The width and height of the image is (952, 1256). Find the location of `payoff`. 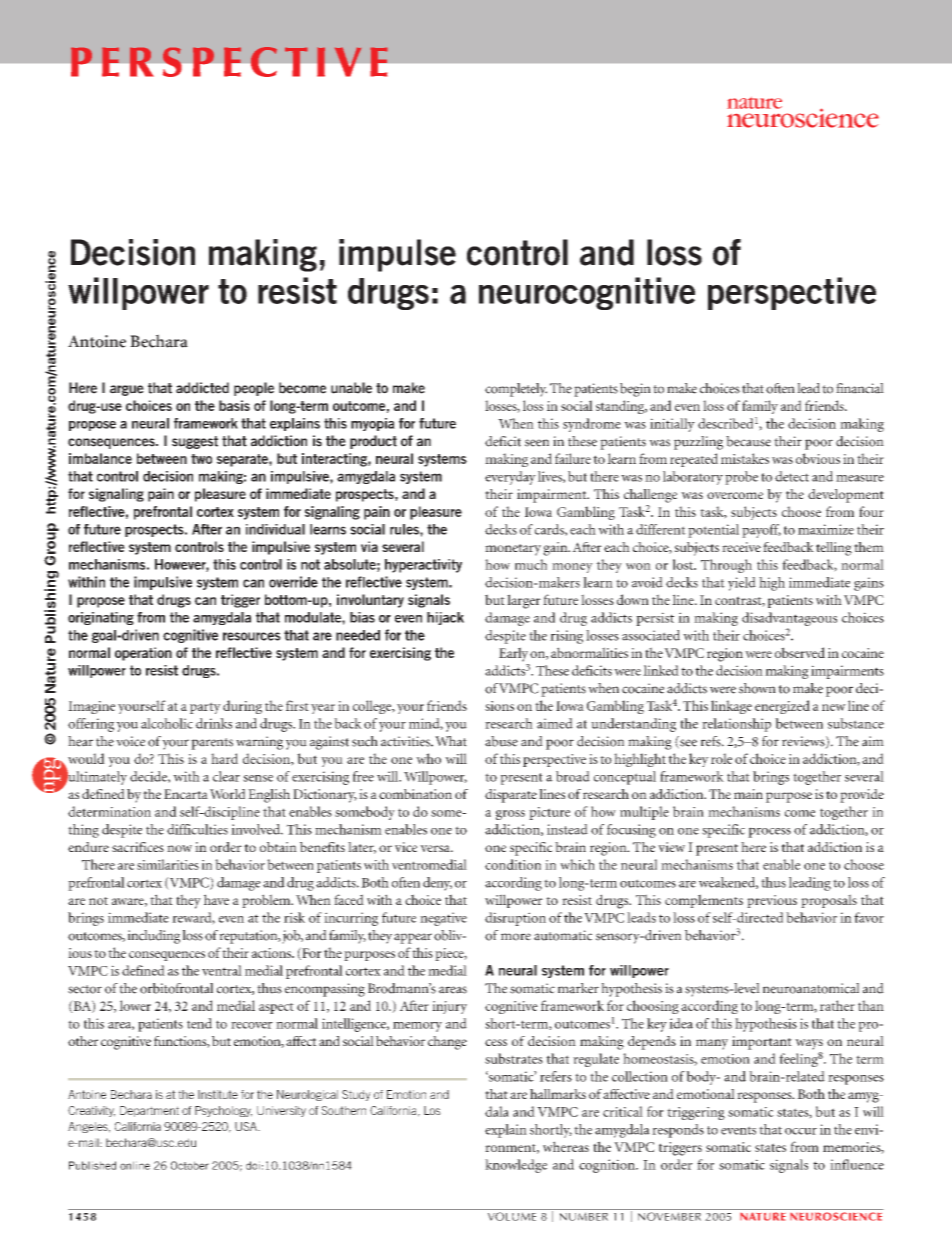

payoff is located at coordinates (761, 531).
